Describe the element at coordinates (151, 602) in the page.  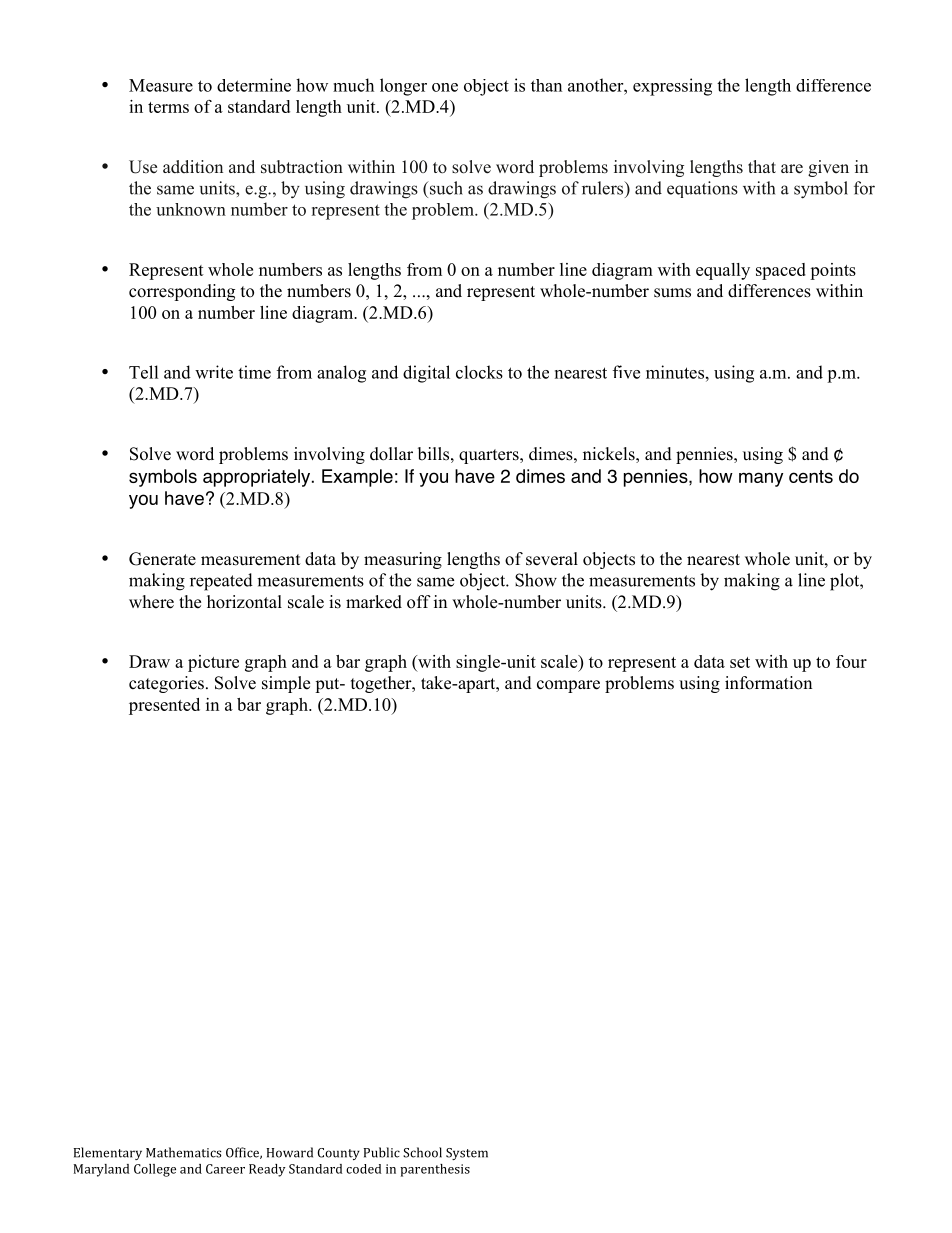
I see `where` at that location.
